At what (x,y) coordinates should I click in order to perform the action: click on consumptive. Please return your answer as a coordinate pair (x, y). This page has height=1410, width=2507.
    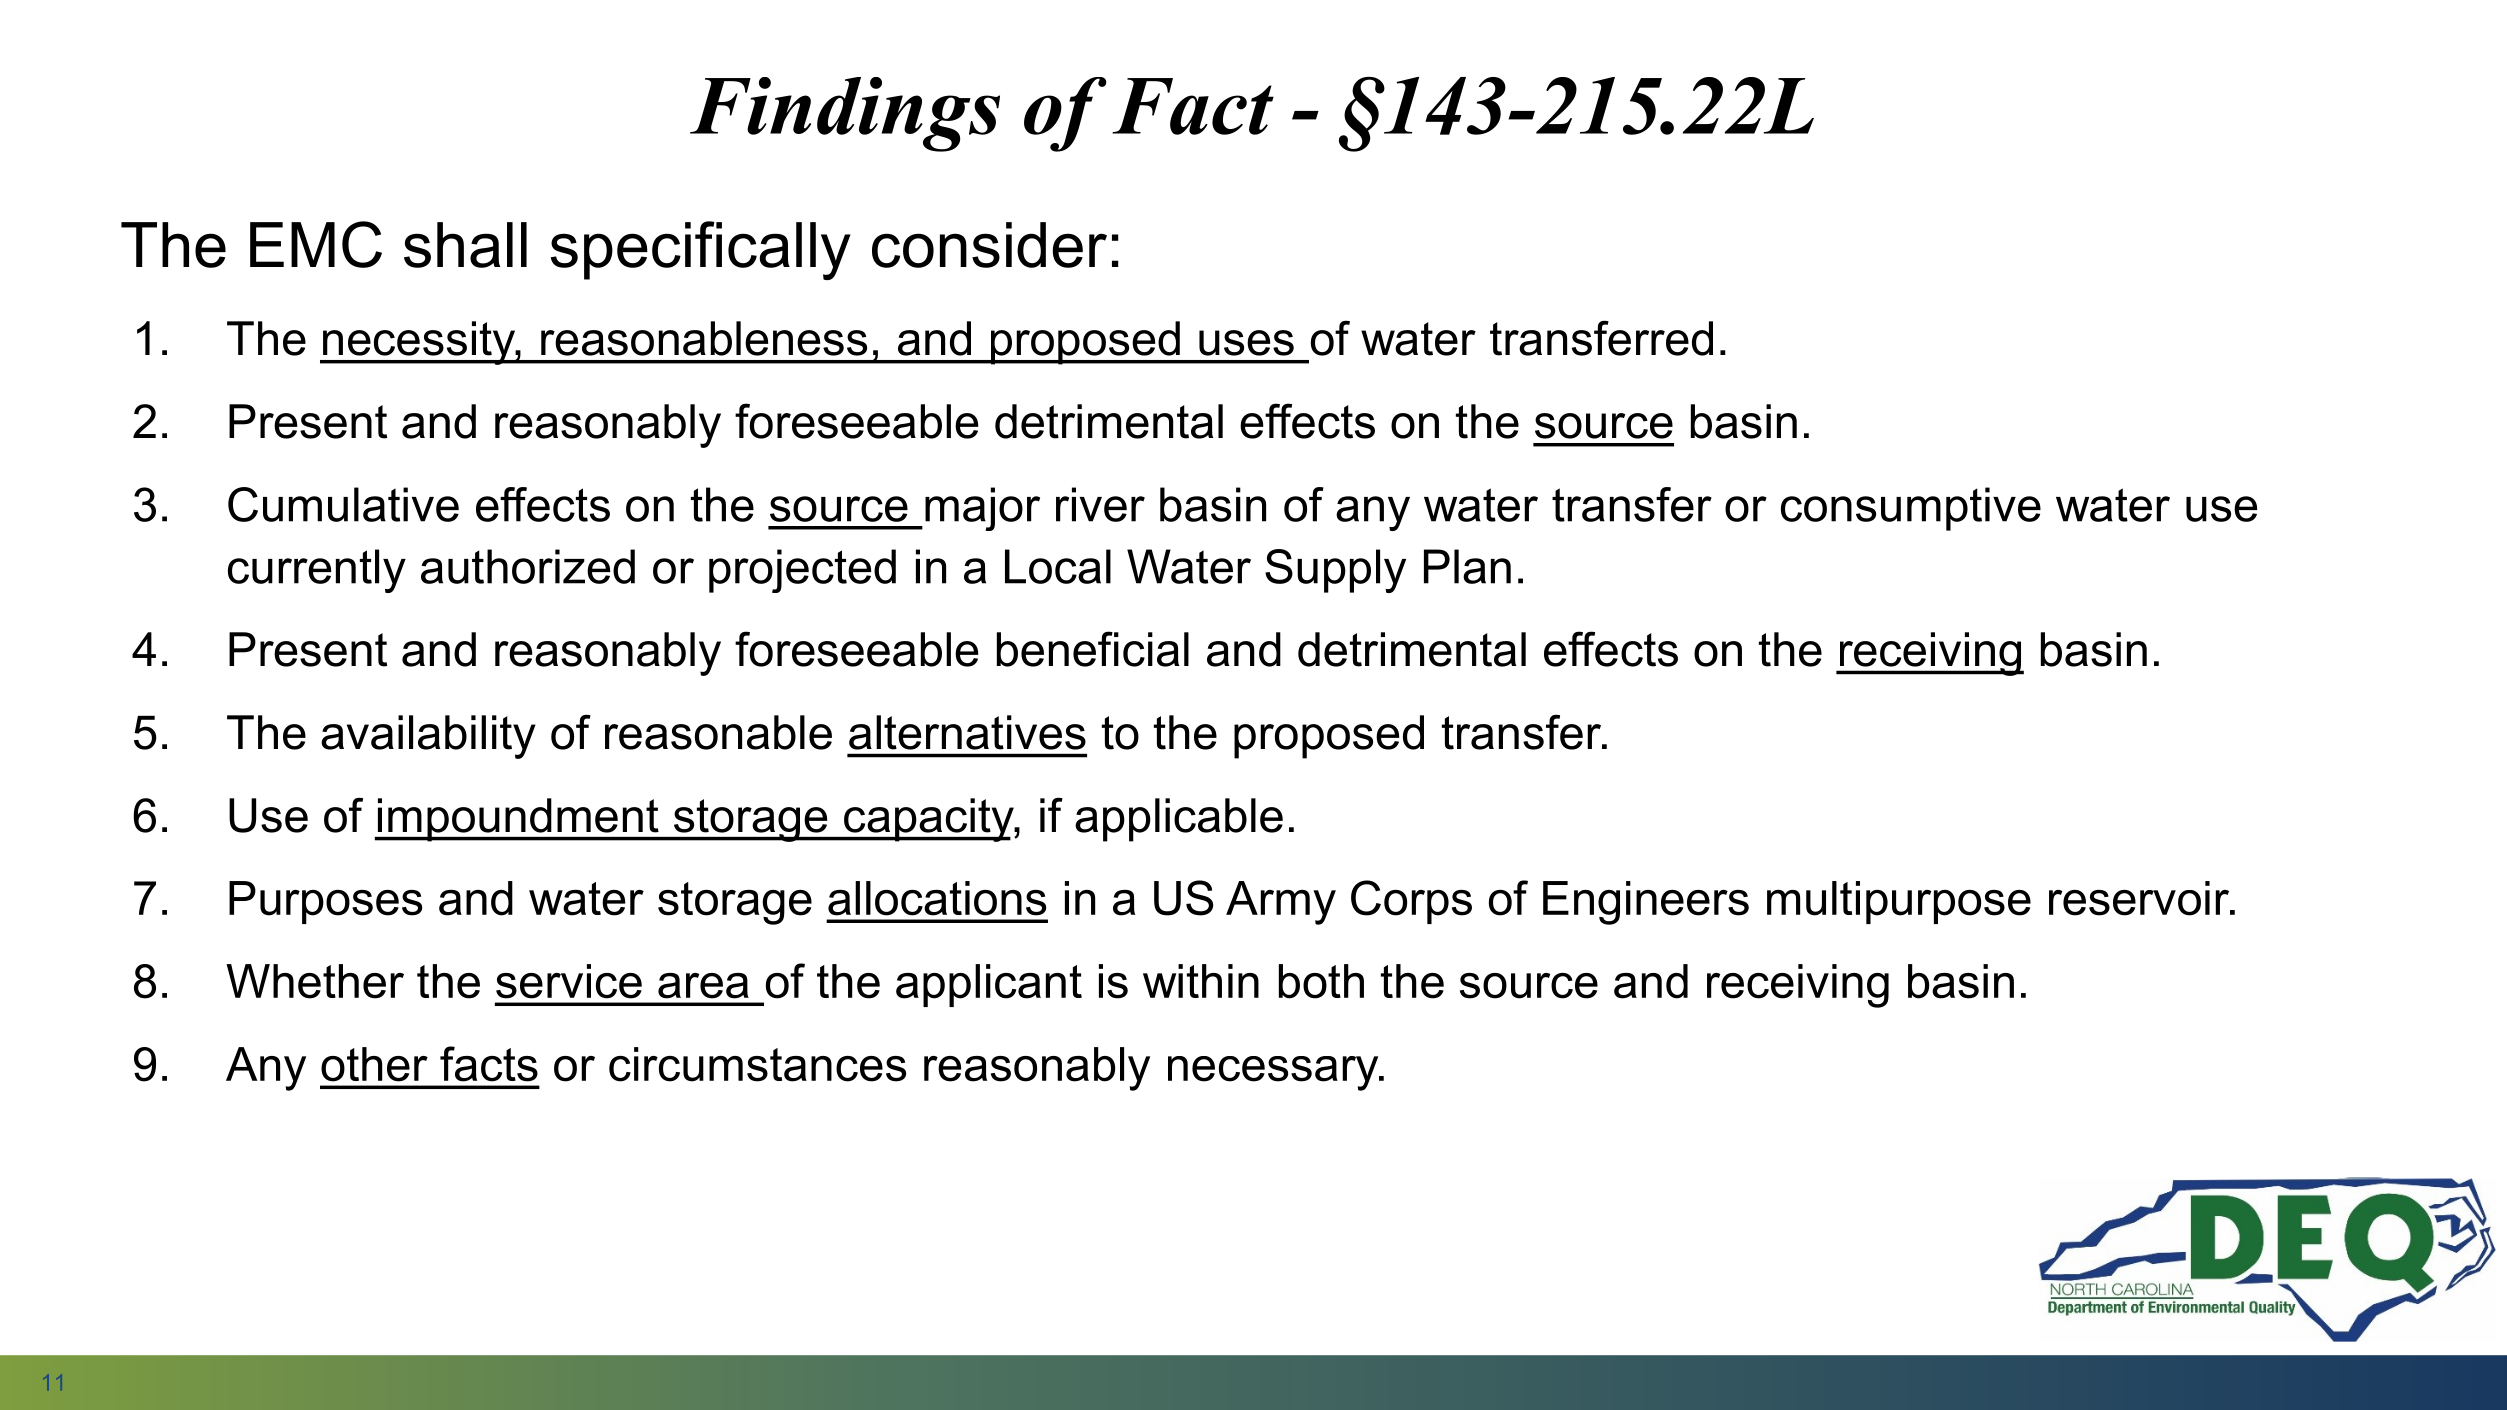
    Looking at the image, I should click on (1911, 509).
